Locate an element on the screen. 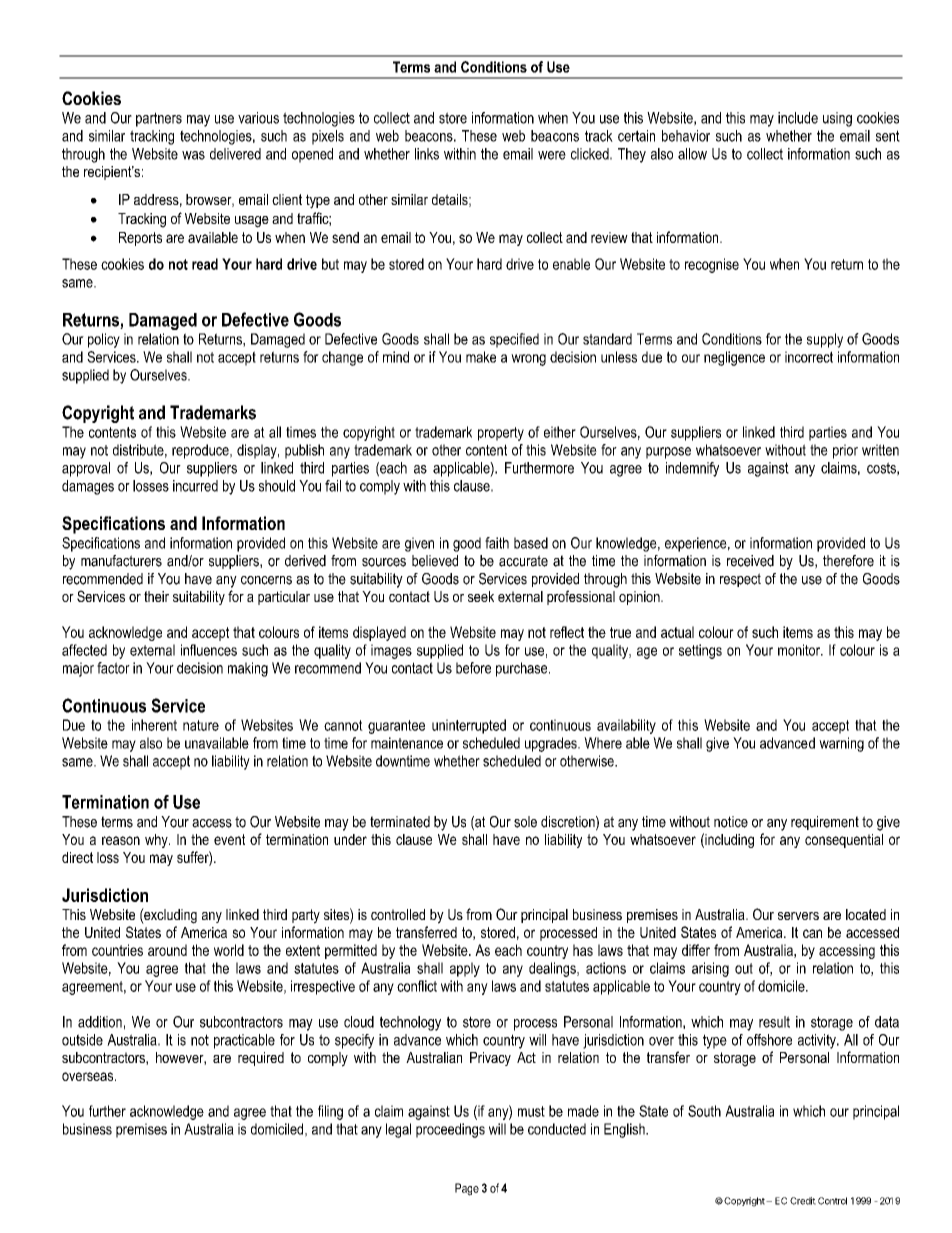 Image resolution: width=952 pixels, height=1233 pixels. before is located at coordinates (473, 668).
